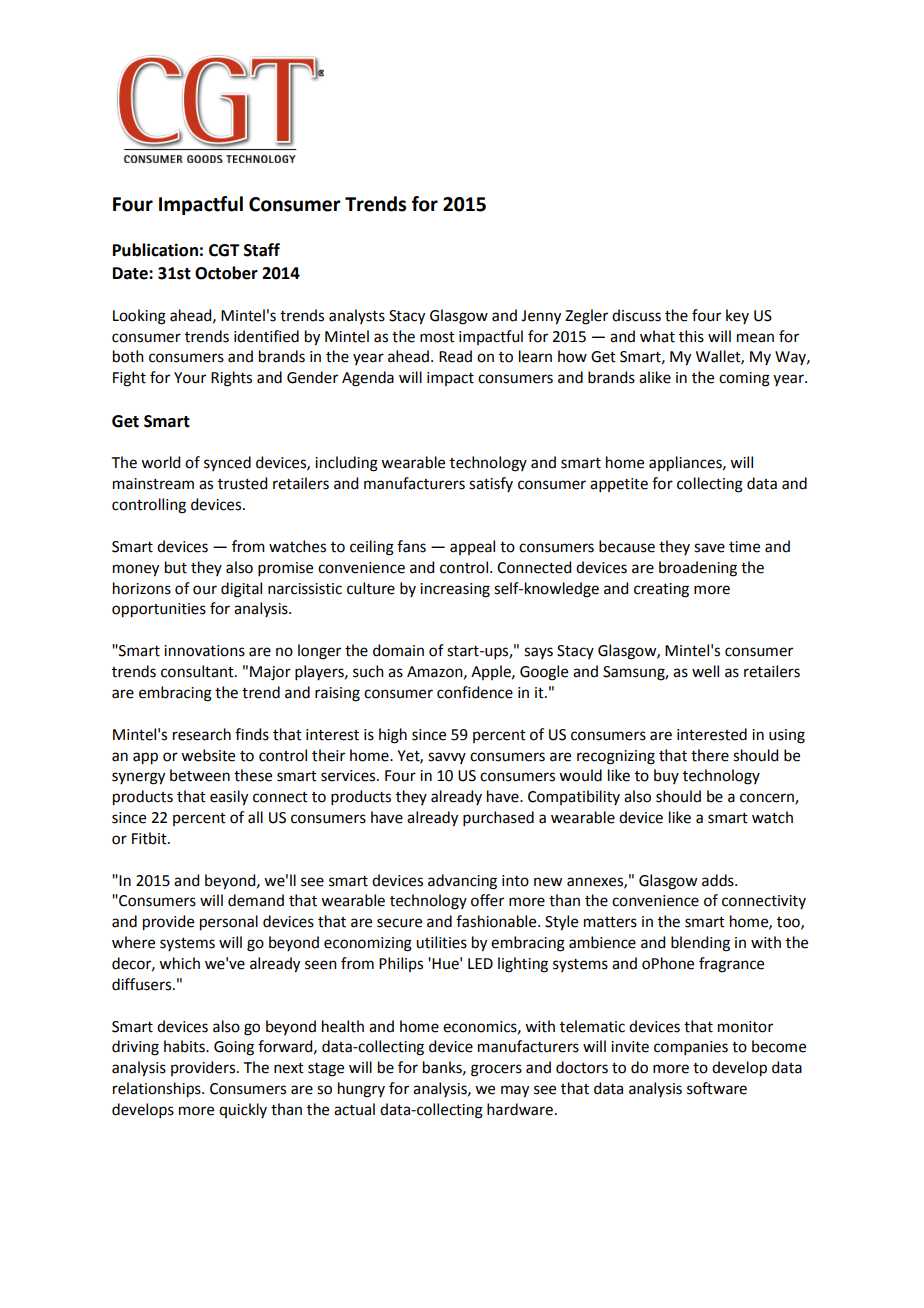 Image resolution: width=924 pixels, height=1308 pixels. Describe the element at coordinates (717, 1088) in the screenshot. I see `software` at that location.
